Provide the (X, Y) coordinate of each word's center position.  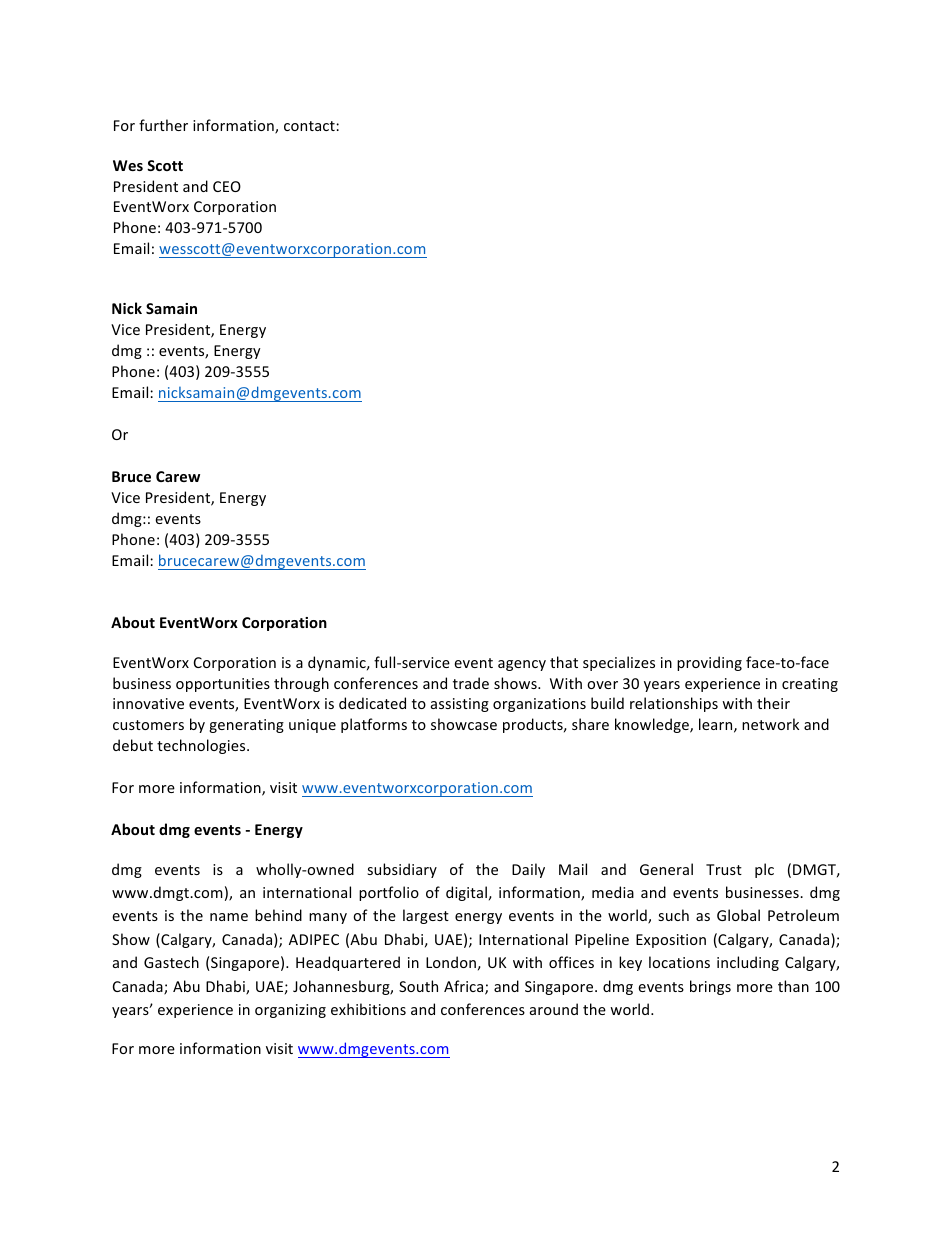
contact (310, 126)
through (301, 684)
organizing (290, 1011)
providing (709, 663)
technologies (202, 746)
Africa (465, 987)
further (163, 125)
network (770, 724)
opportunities (223, 685)
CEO (227, 186)
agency (522, 665)
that (564, 662)
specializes (619, 663)
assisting (460, 705)
